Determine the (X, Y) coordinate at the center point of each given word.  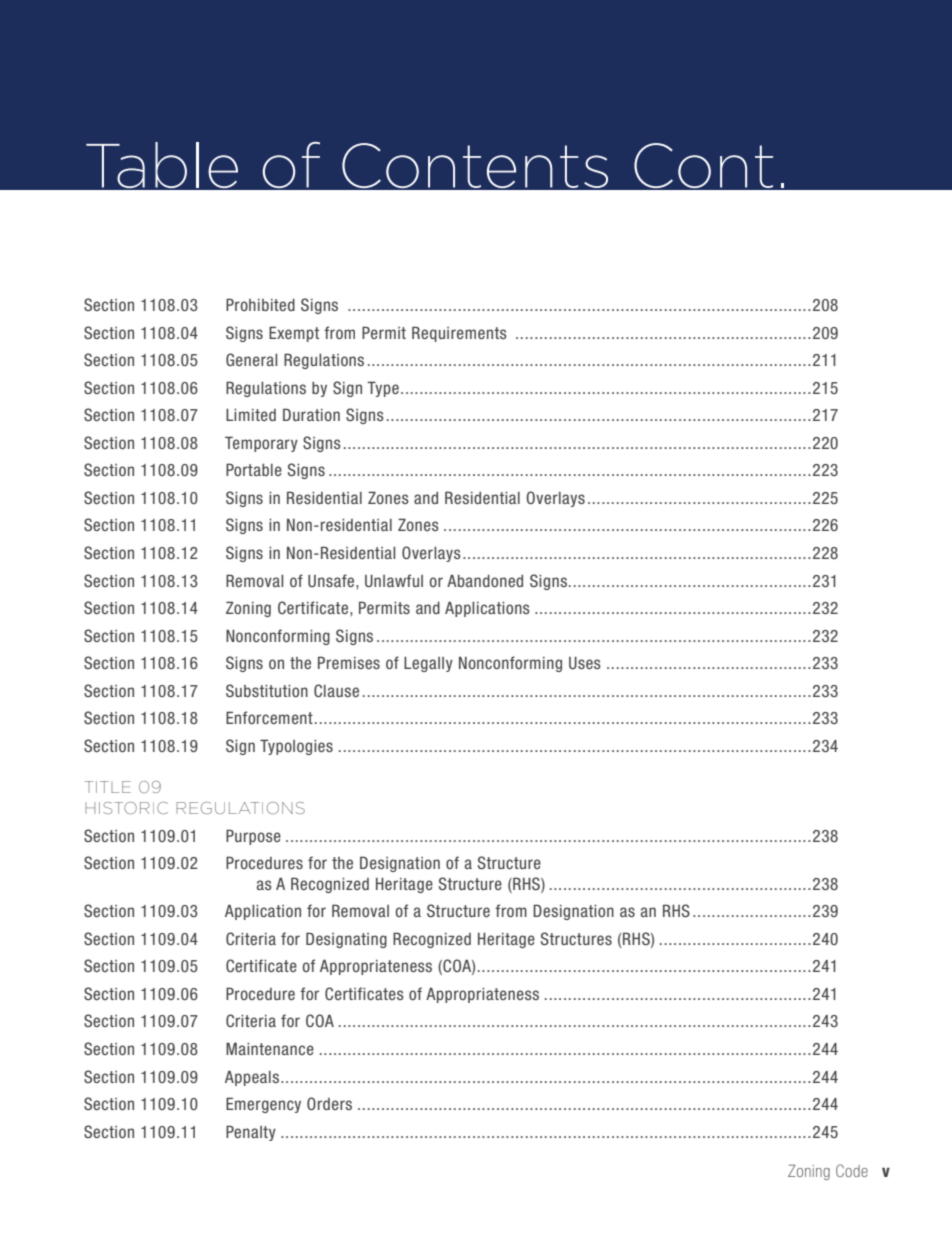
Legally (428, 664)
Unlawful (394, 580)
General (251, 359)
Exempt (294, 334)
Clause (336, 690)
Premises (349, 662)
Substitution (267, 690)
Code (852, 1170)
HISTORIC (126, 808)
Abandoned (485, 581)
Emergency (263, 1105)
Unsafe (332, 580)
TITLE (108, 787)
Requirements (459, 334)
